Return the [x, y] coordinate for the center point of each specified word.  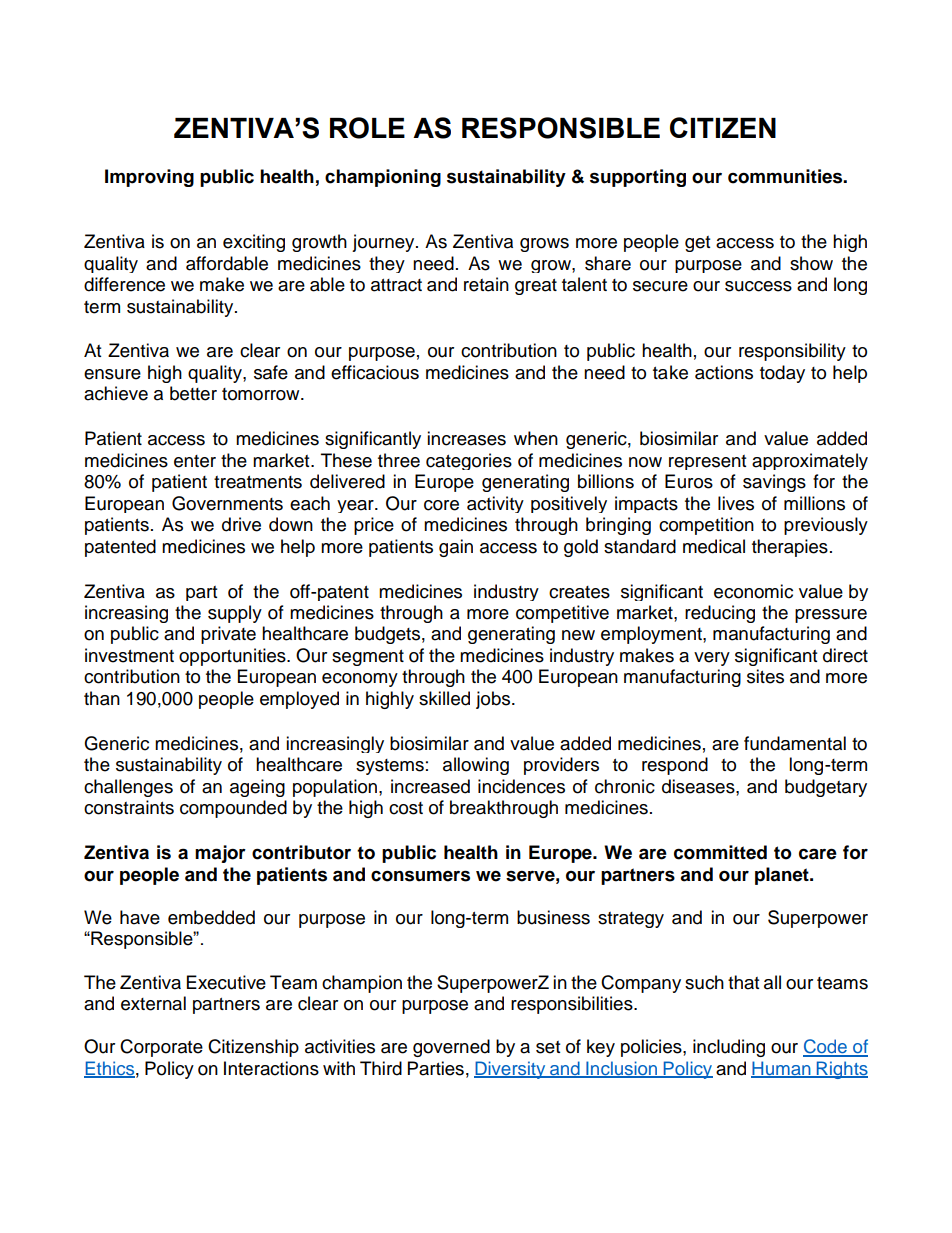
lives [736, 503]
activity [495, 504]
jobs [494, 700]
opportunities [233, 657]
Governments [227, 503]
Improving [149, 178]
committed [720, 852]
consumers [420, 876]
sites [765, 676]
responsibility [792, 352]
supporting [638, 178]
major [220, 854]
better [193, 393]
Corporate [161, 1048]
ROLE [367, 128]
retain [486, 284]
